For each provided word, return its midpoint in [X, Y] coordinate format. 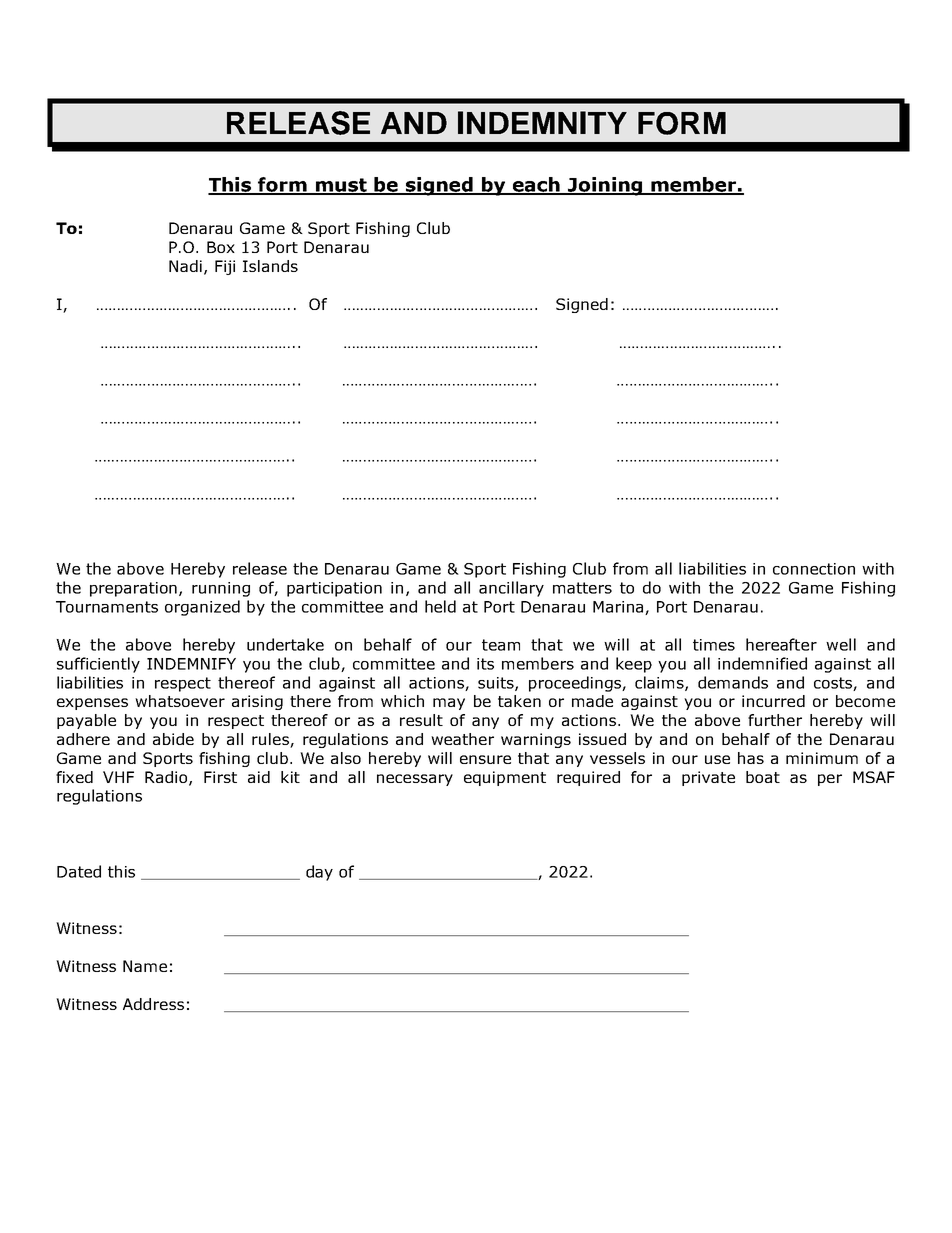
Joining [605, 186]
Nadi [185, 266]
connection [814, 569]
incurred [773, 701]
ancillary [511, 589]
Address [153, 1004]
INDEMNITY [542, 122]
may [449, 704]
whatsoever [180, 701]
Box [221, 247]
